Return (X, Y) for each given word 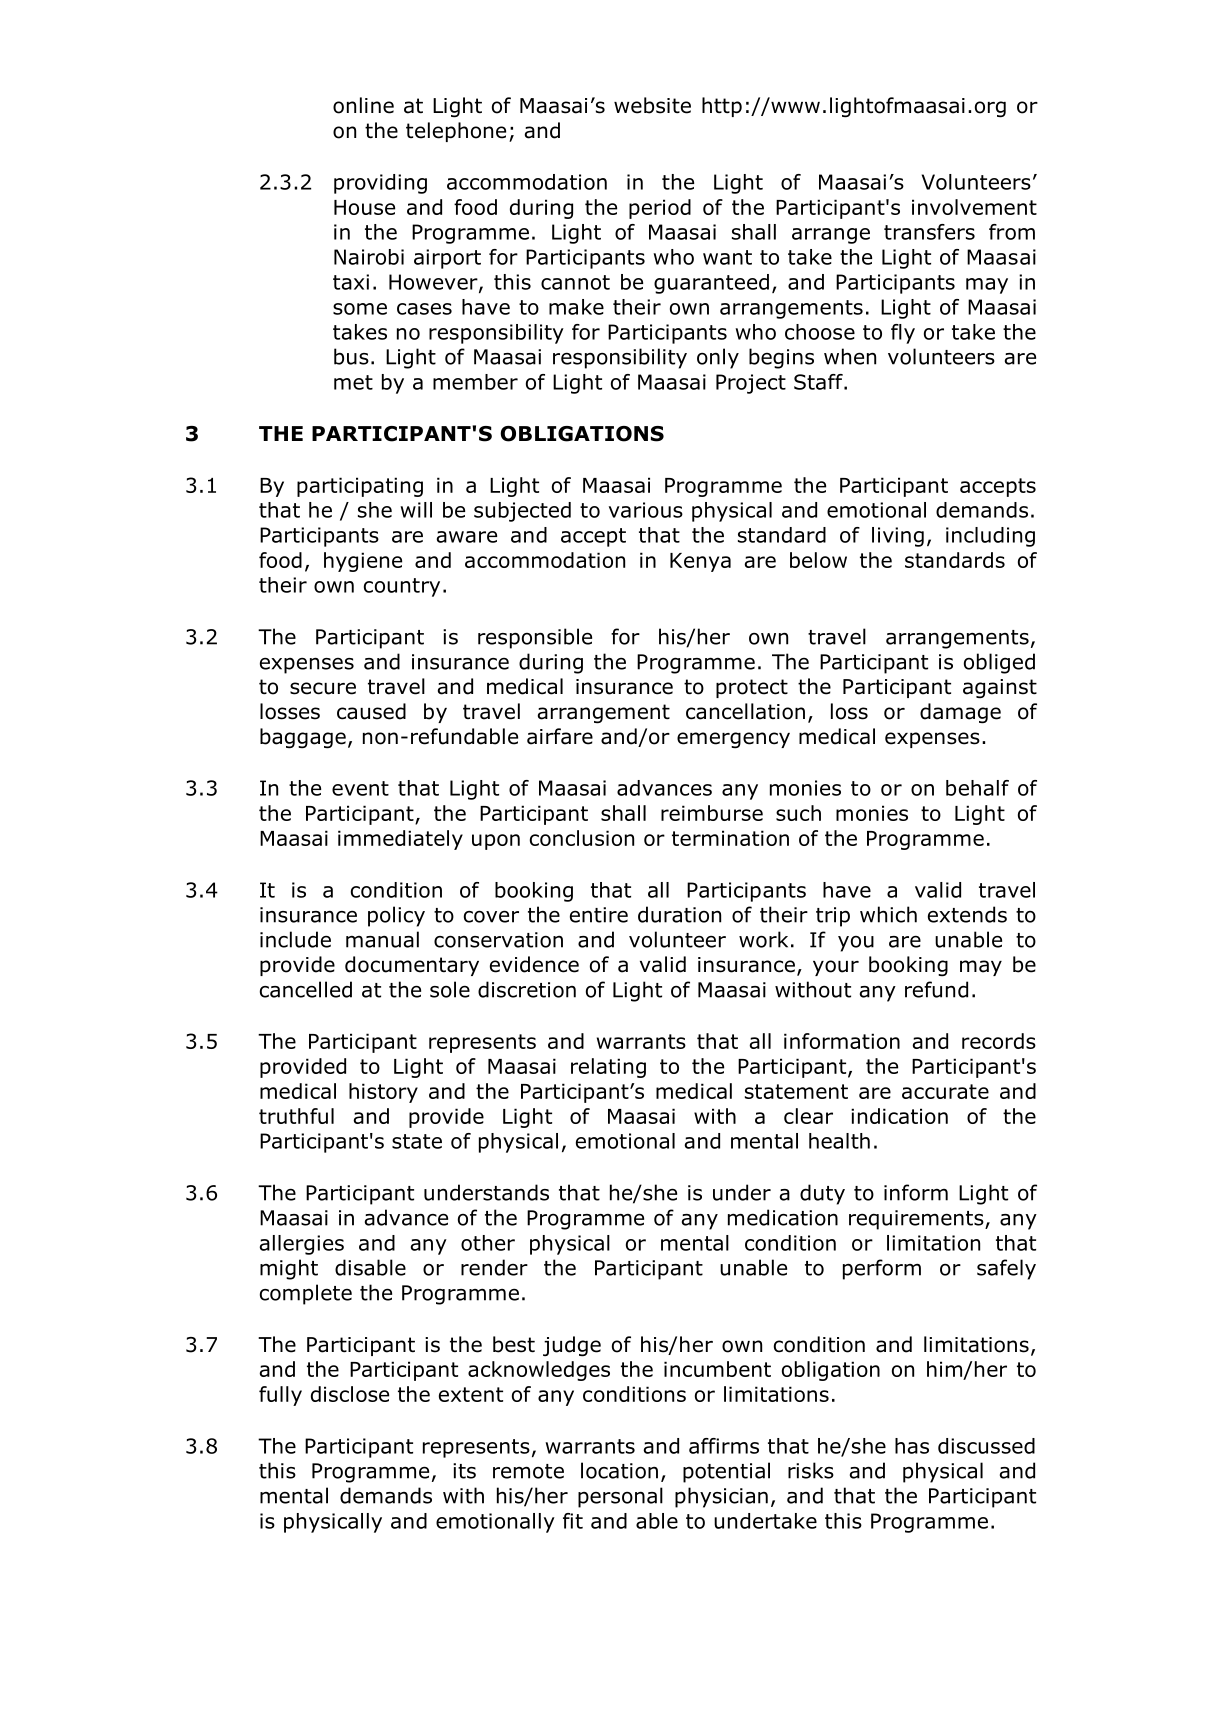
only (718, 358)
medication (783, 1217)
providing (380, 184)
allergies (301, 1245)
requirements (917, 1220)
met (353, 382)
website (652, 105)
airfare (560, 736)
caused (371, 711)
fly (903, 334)
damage (960, 713)
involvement (974, 207)
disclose (350, 1394)
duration (679, 914)
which (888, 914)
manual (382, 939)
